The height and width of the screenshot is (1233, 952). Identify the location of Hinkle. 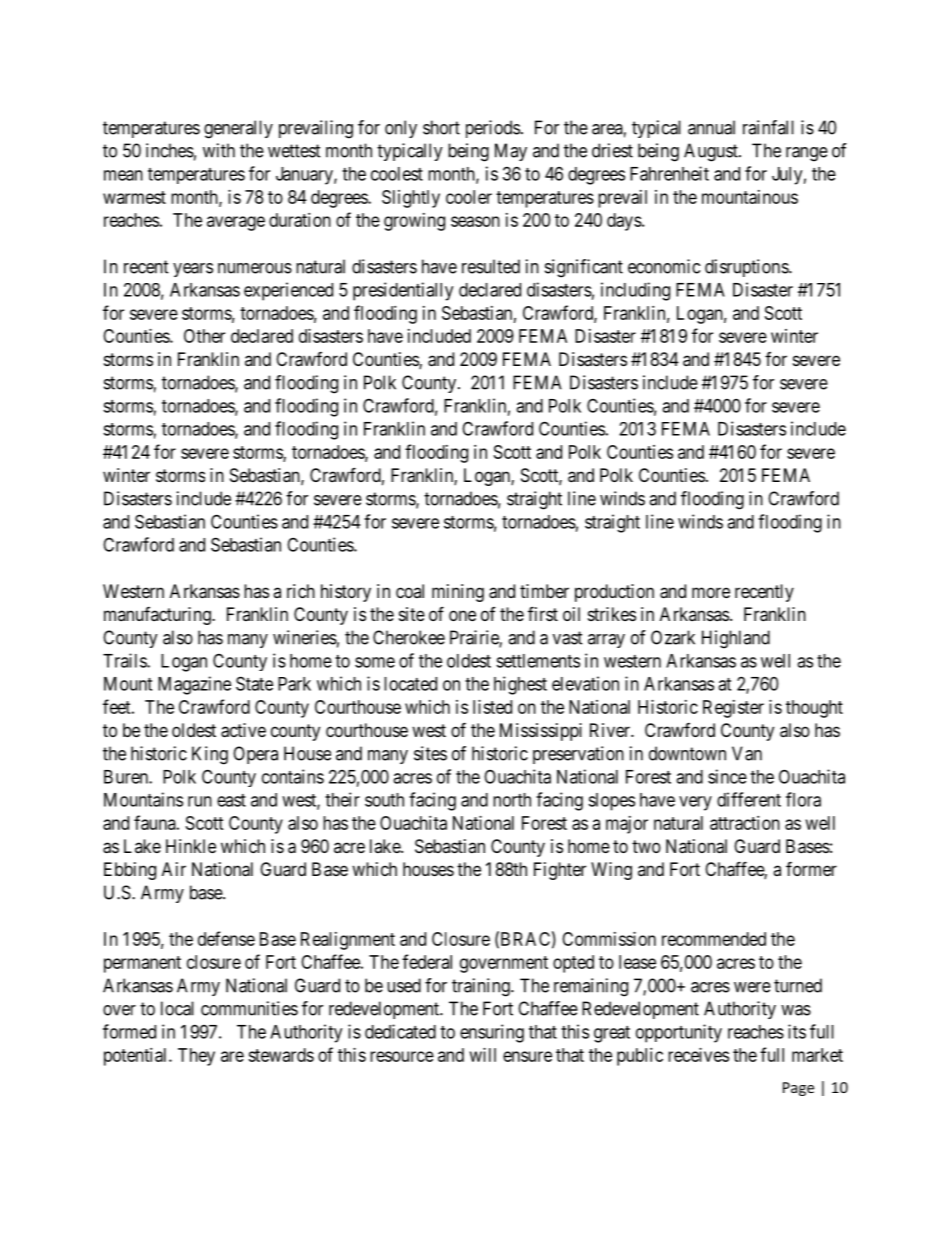
(191, 846).
